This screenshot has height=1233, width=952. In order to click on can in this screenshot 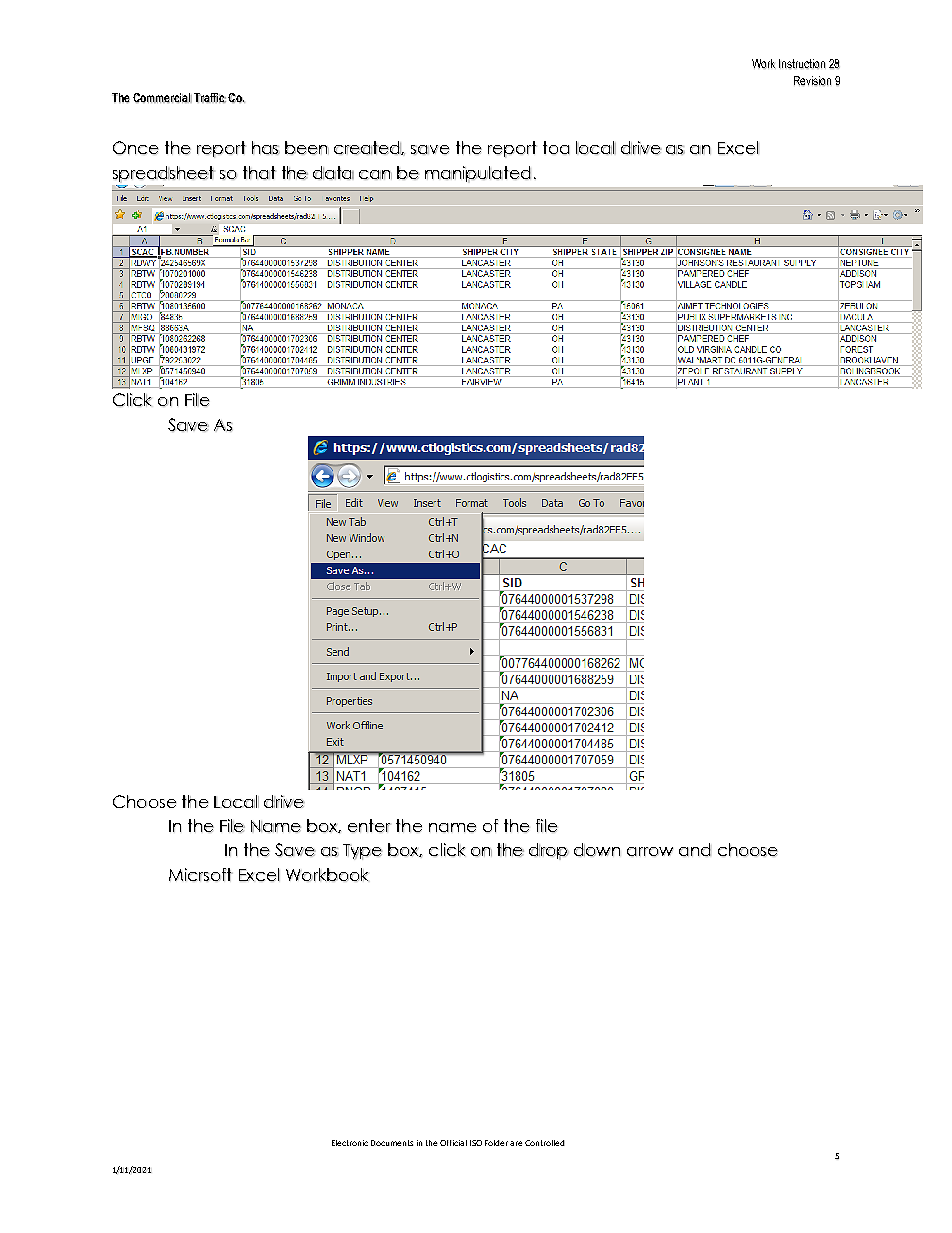, I will do `click(375, 175)`.
